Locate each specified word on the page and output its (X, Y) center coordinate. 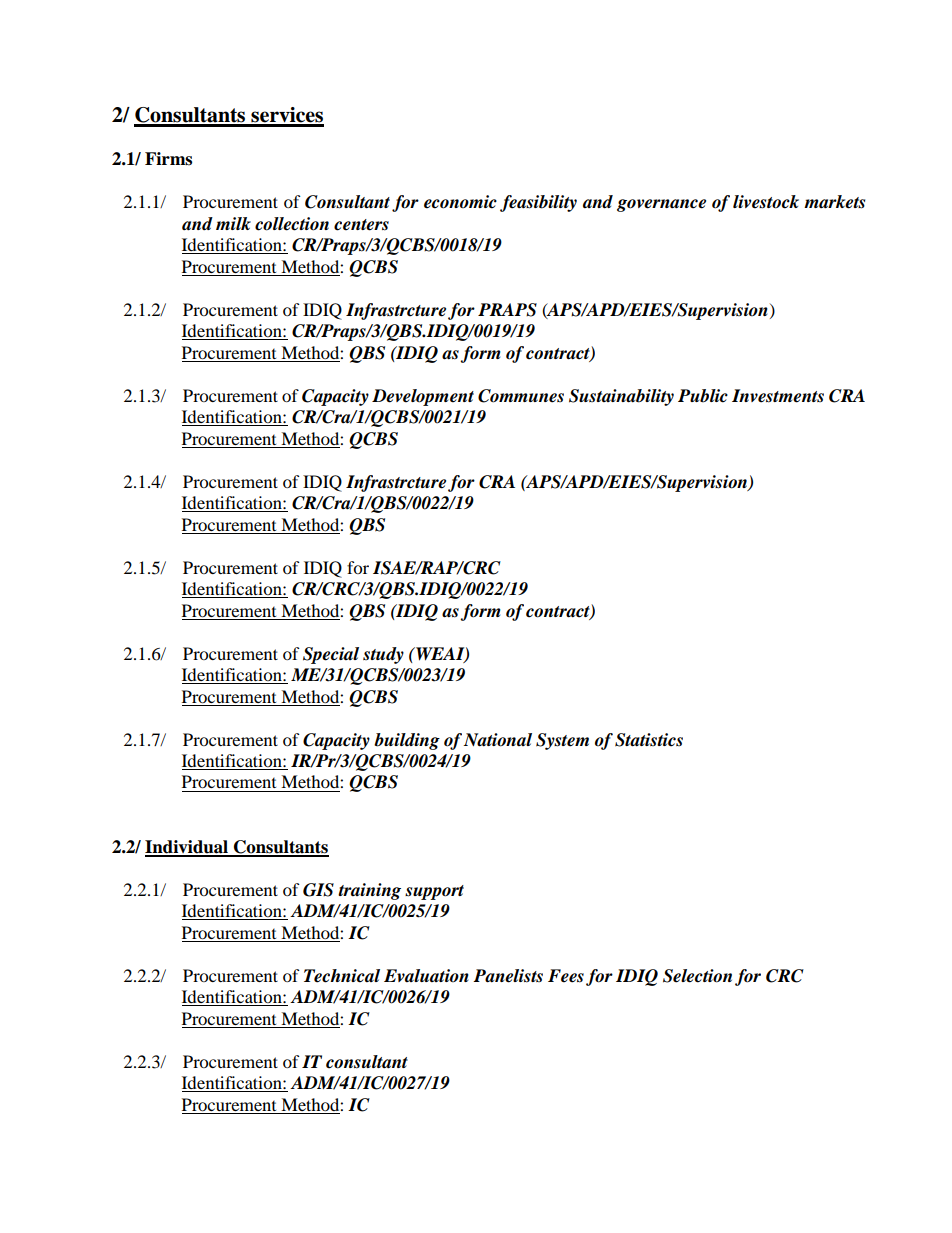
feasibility (538, 203)
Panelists (508, 976)
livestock (766, 202)
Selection (697, 976)
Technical (342, 976)
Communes (521, 396)
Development (423, 397)
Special (331, 655)
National (498, 740)
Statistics (649, 740)
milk (233, 223)
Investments (778, 396)
